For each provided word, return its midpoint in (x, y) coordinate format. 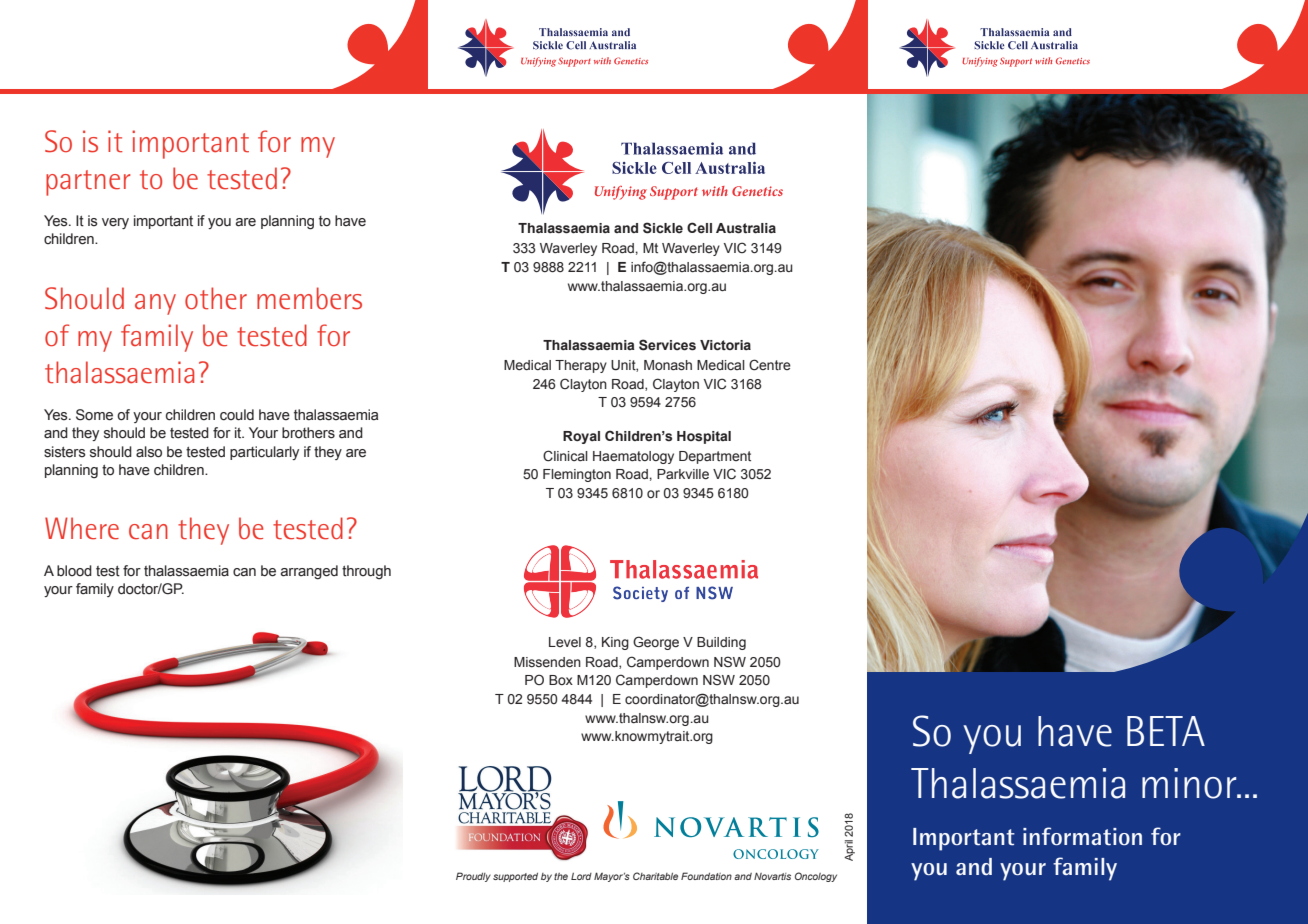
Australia (746, 228)
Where (82, 528)
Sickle (663, 228)
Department (715, 457)
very (115, 223)
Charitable (655, 876)
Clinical (565, 456)
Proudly (473, 877)
